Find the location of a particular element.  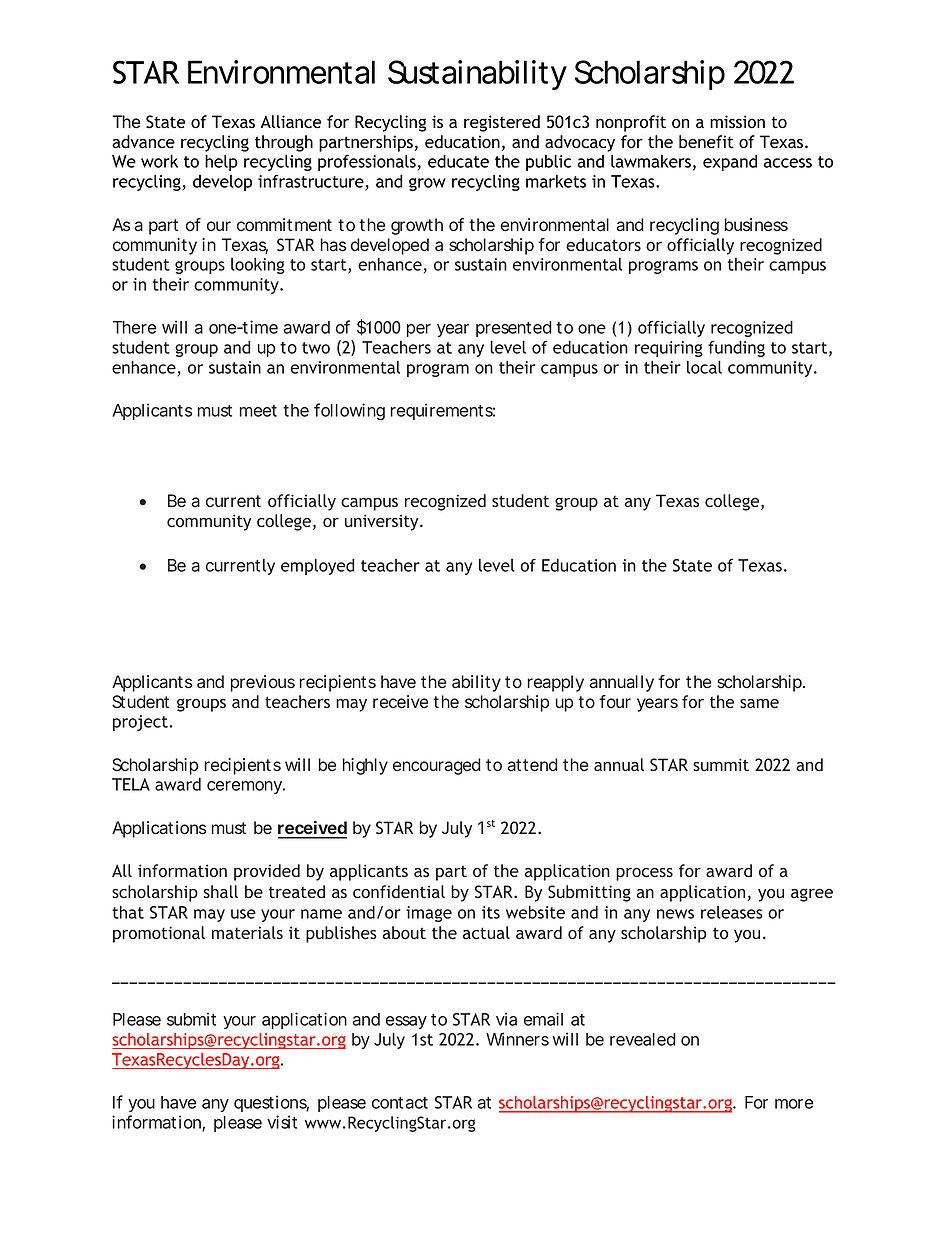

educate is located at coordinates (458, 161).
